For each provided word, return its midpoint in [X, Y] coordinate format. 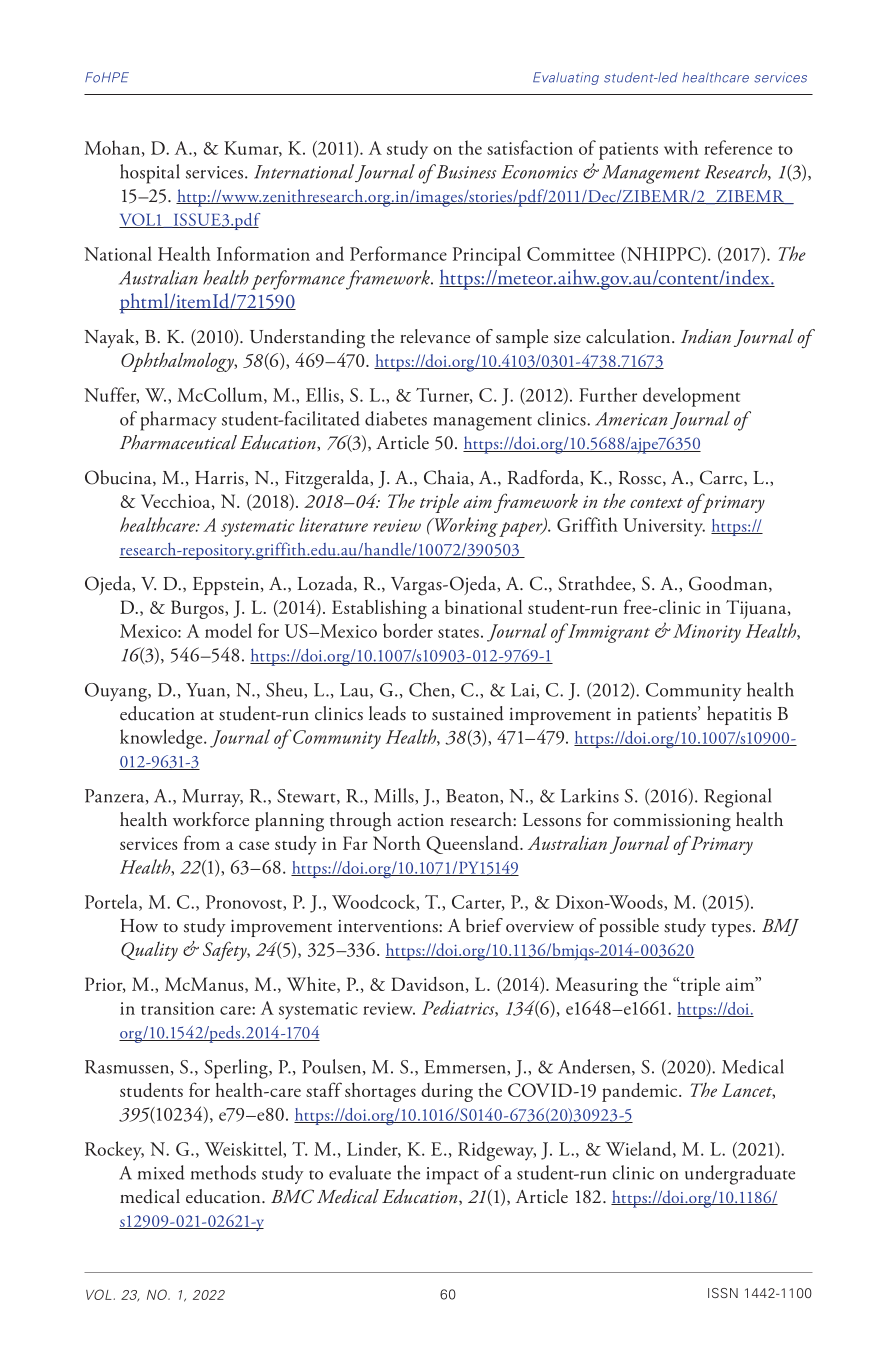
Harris [220, 478]
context [656, 503]
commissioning [672, 823]
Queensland [473, 844]
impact [453, 1176]
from [202, 842]
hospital [150, 174]
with [681, 147]
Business [465, 171]
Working [465, 527]
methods [223, 1172]
